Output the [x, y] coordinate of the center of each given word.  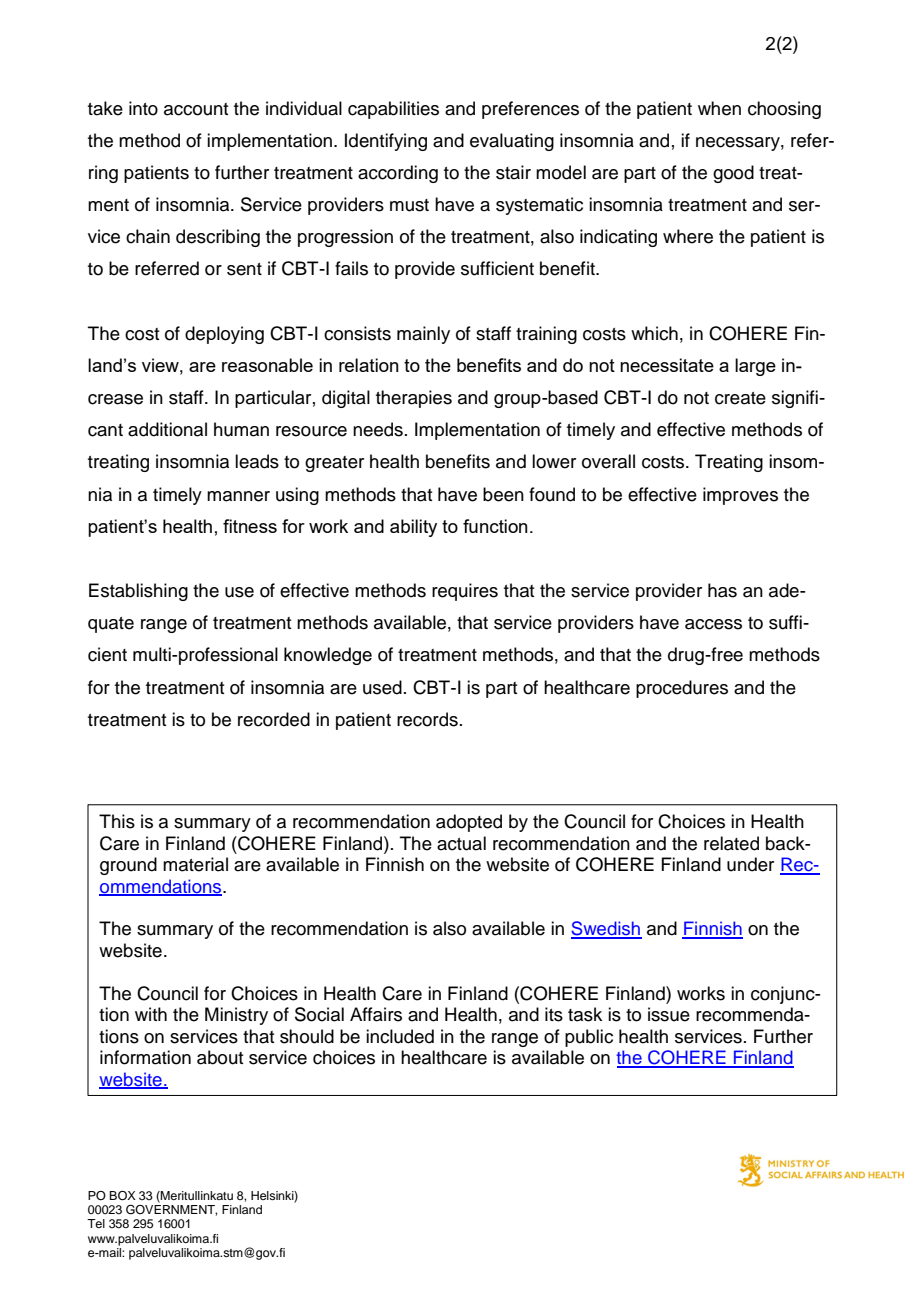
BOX [122, 1196]
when [719, 108]
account [196, 109]
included [400, 1036]
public [589, 1038]
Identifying [386, 142]
